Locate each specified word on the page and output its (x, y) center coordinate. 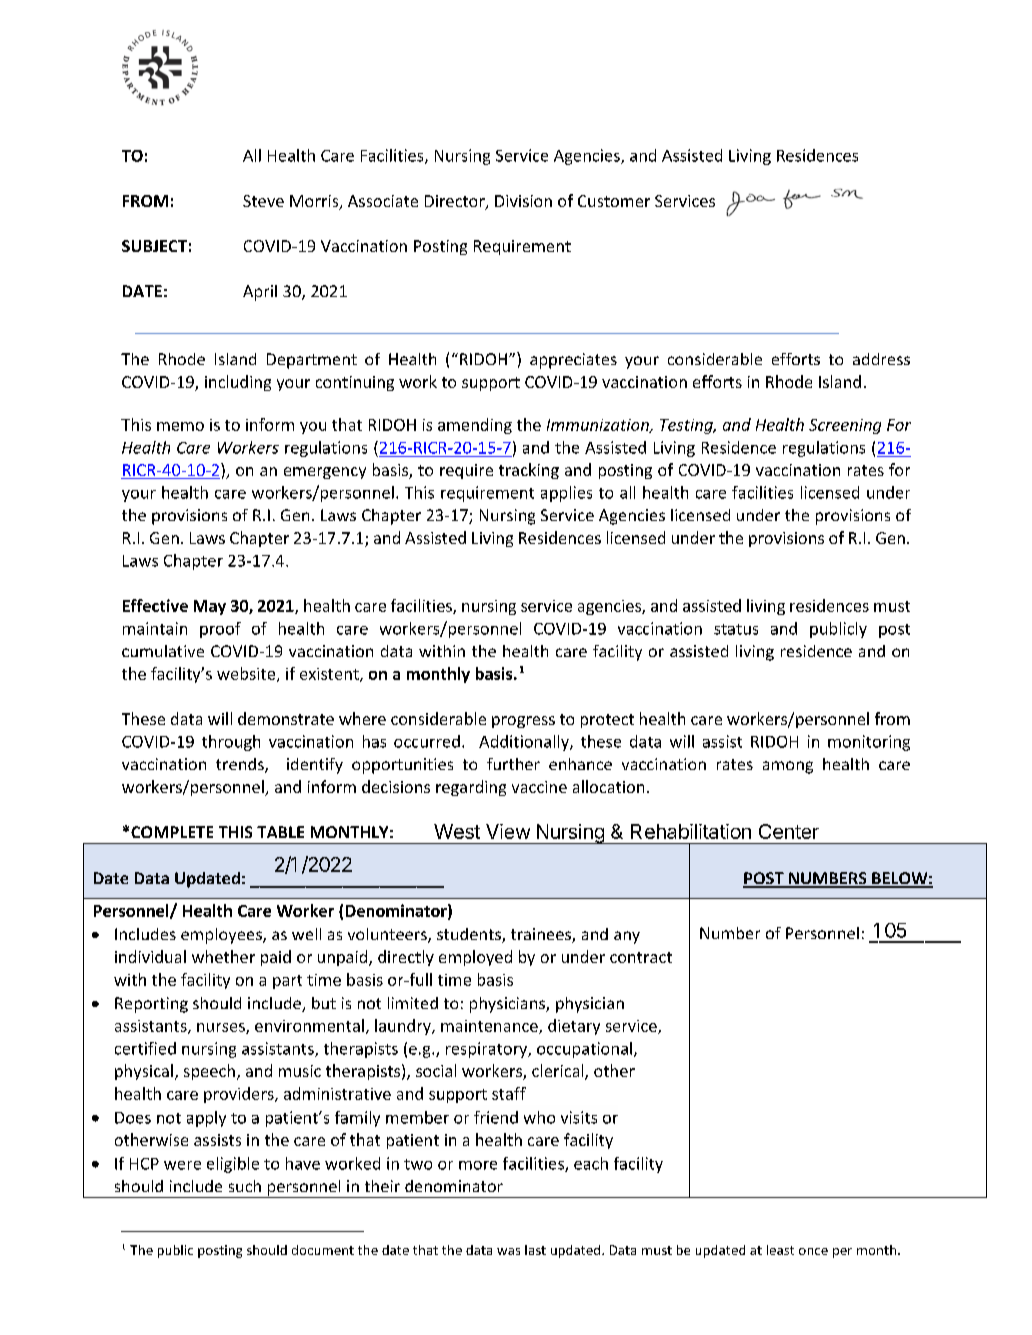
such (245, 1186)
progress (523, 722)
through (231, 743)
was (508, 1251)
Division (523, 201)
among (788, 767)
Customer (614, 201)
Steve (263, 201)
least (780, 1250)
